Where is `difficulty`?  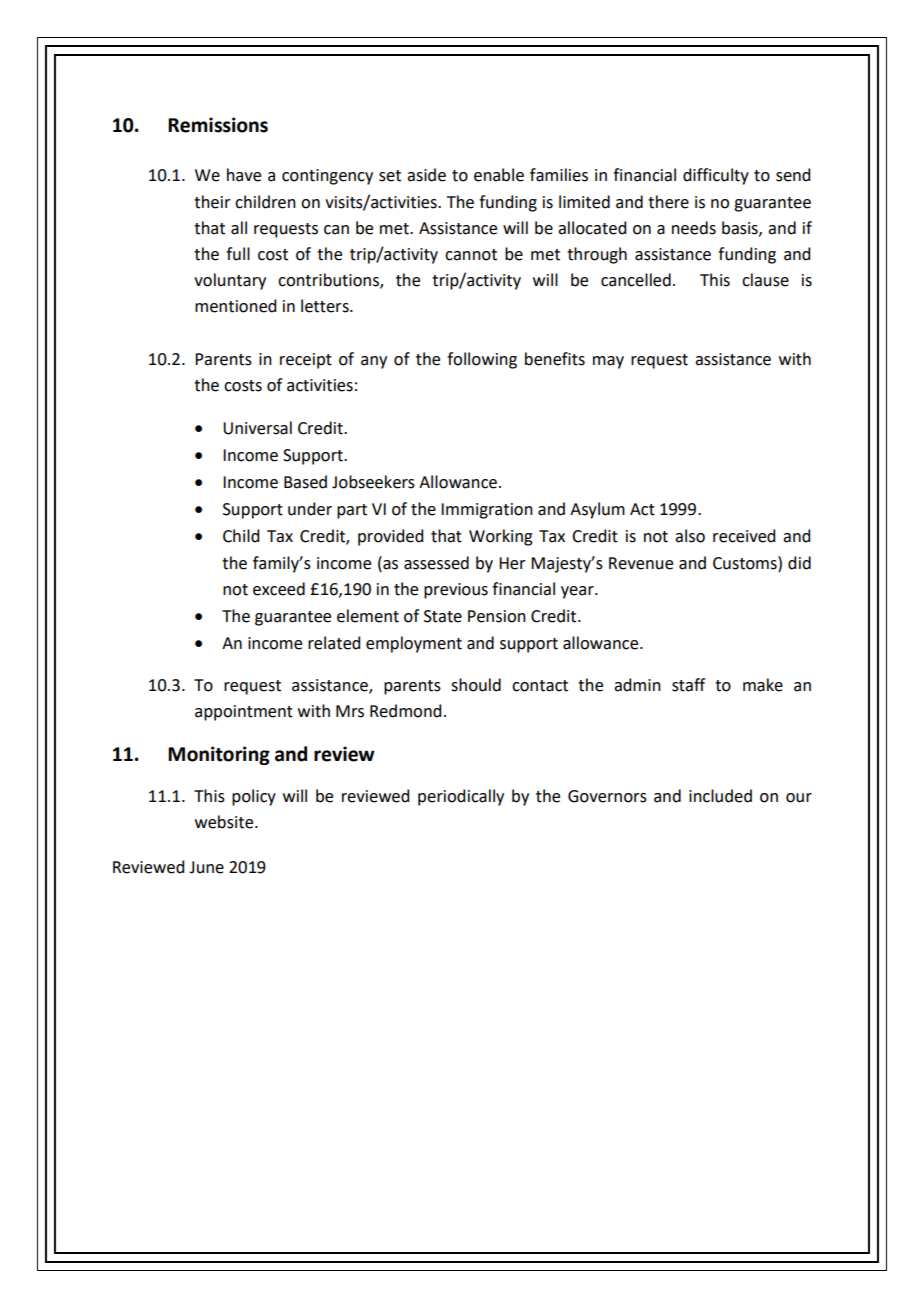 difficulty is located at coordinates (716, 176).
